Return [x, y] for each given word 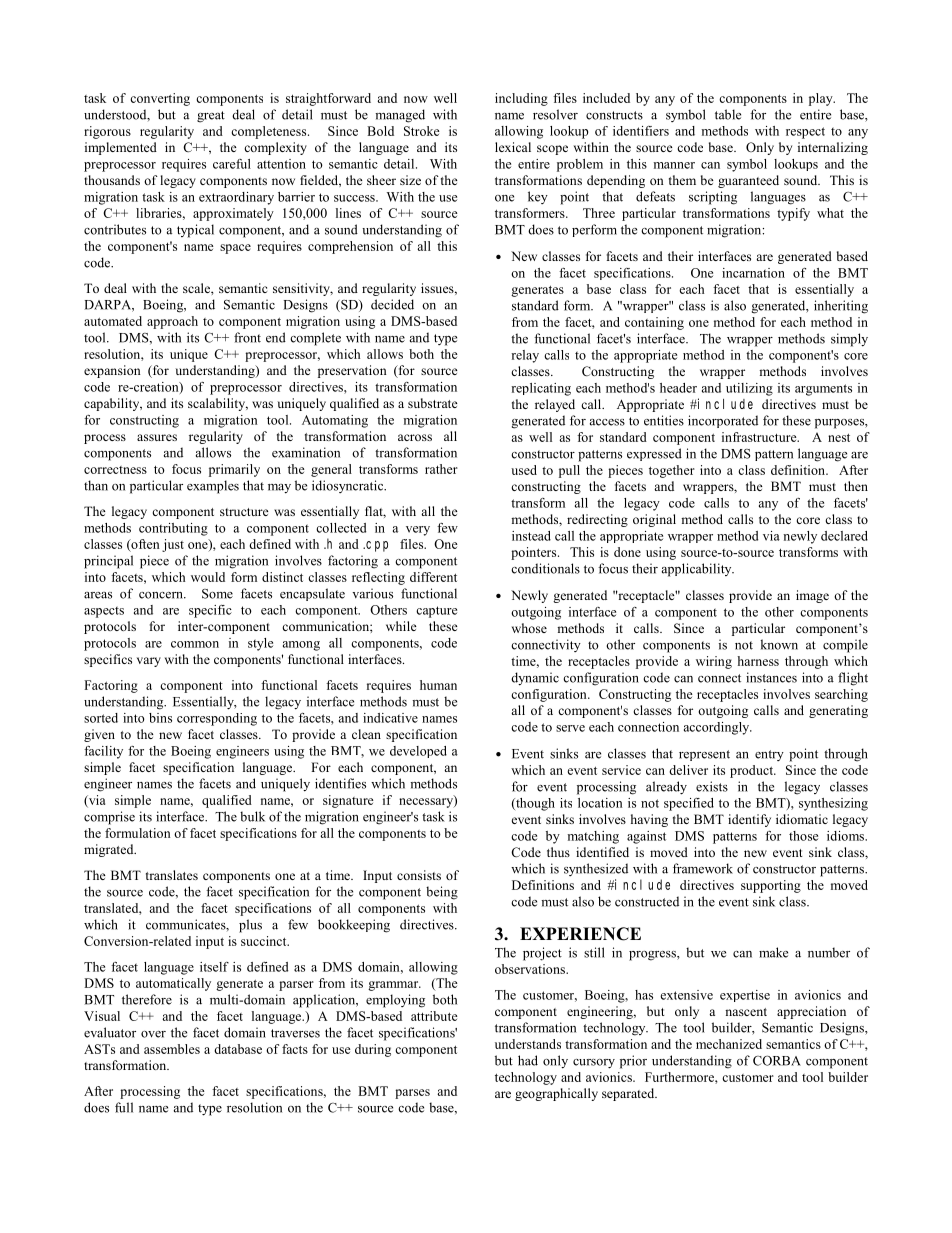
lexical [513, 147]
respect [805, 133]
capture [436, 612]
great [211, 117]
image [812, 596]
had [528, 1060]
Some [217, 594]
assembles [172, 1049]
